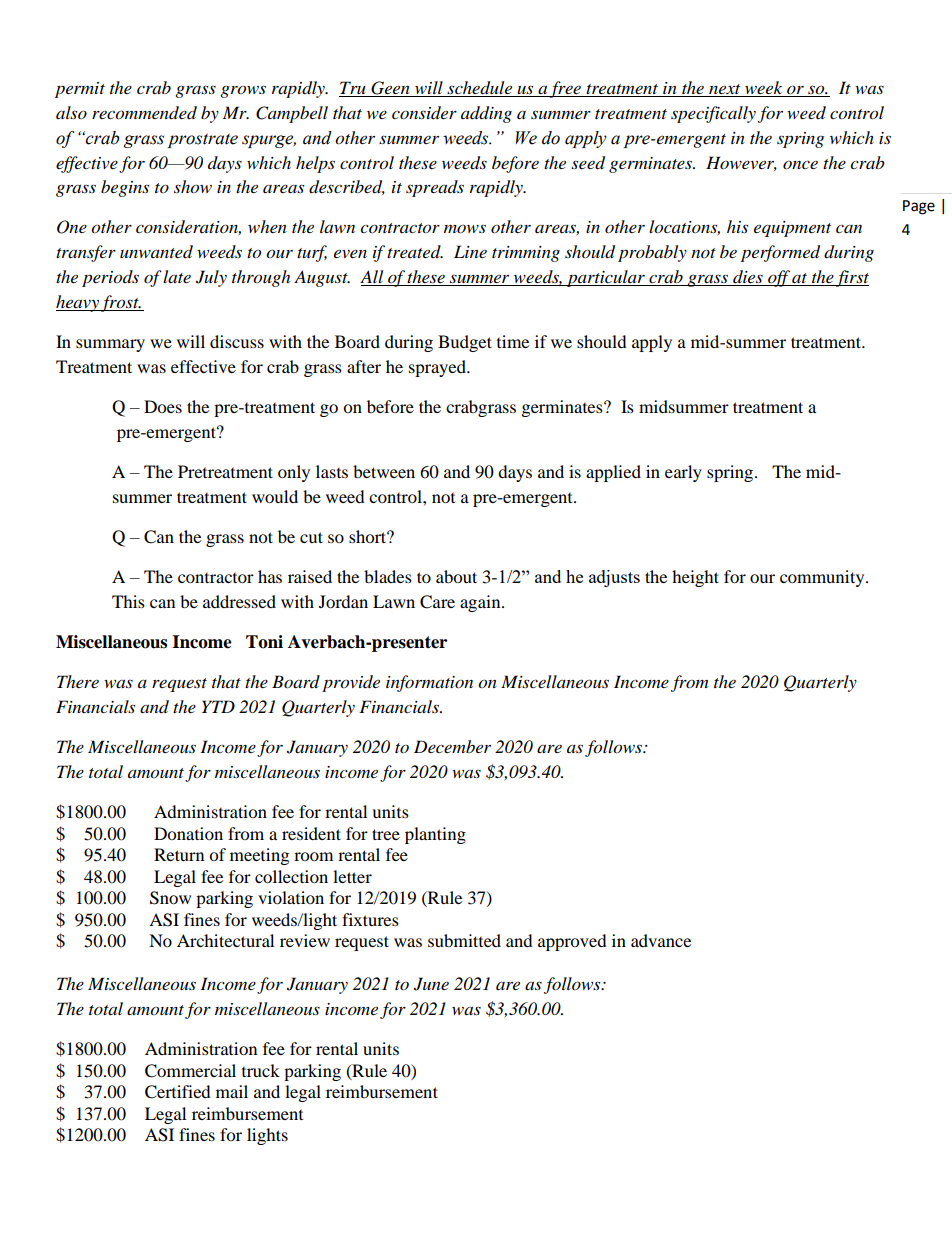  I want to click on week, so click(764, 89).
